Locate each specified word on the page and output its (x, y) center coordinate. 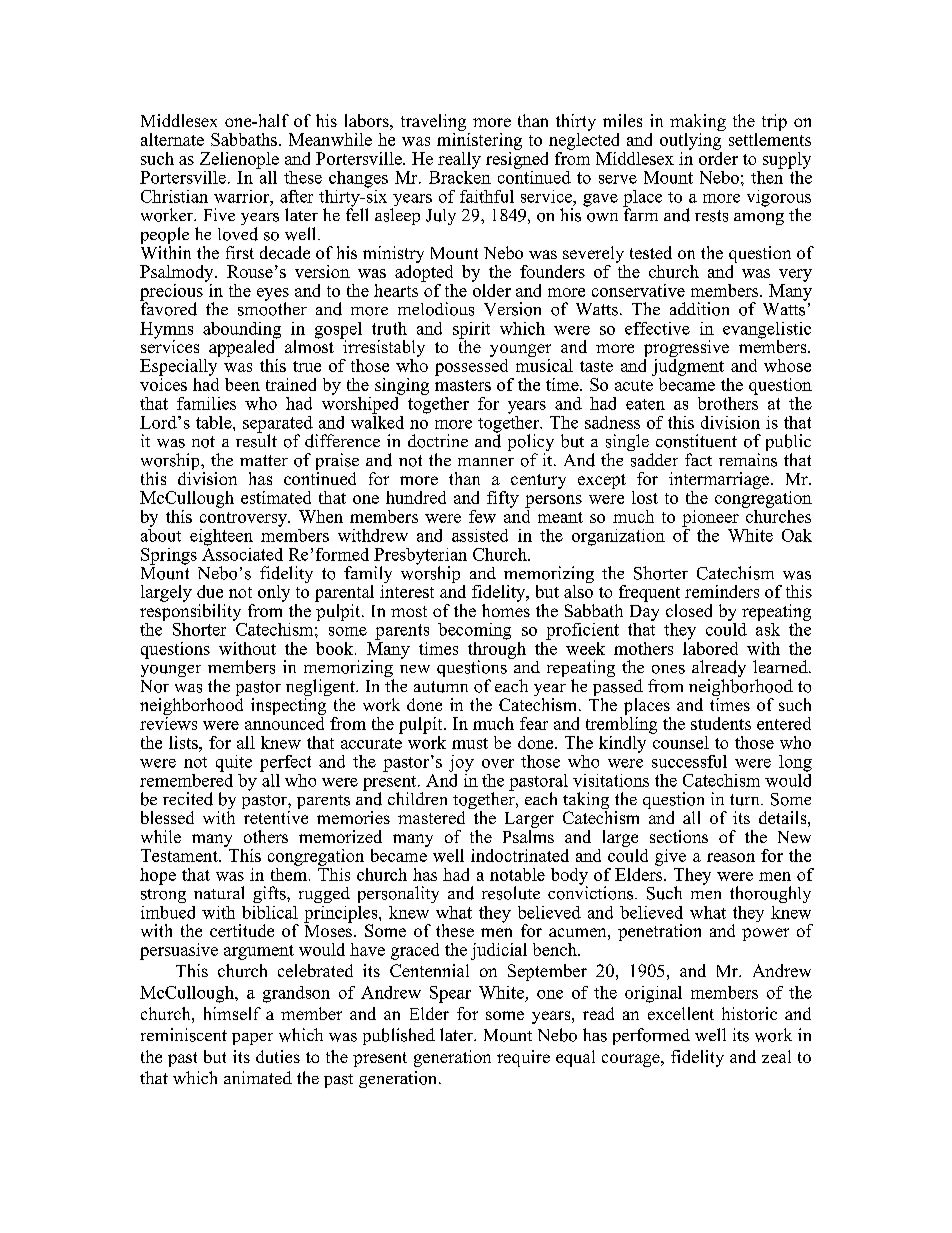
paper (252, 1039)
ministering (479, 140)
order (718, 157)
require (523, 1058)
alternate (172, 139)
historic (749, 1013)
